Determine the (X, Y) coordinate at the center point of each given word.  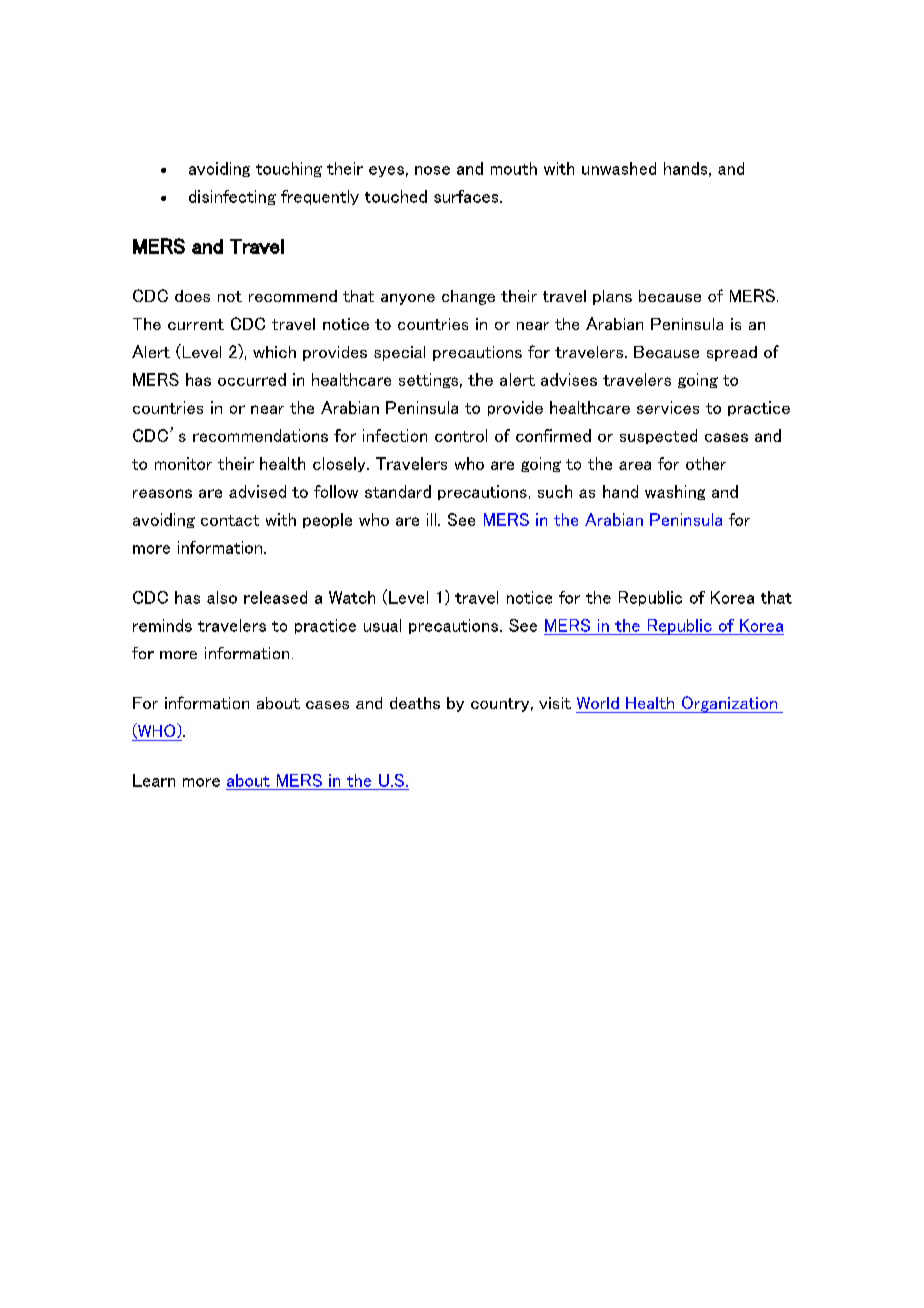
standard (398, 491)
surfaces (467, 196)
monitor (183, 463)
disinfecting (232, 197)
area (635, 465)
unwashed (619, 168)
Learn (154, 780)
